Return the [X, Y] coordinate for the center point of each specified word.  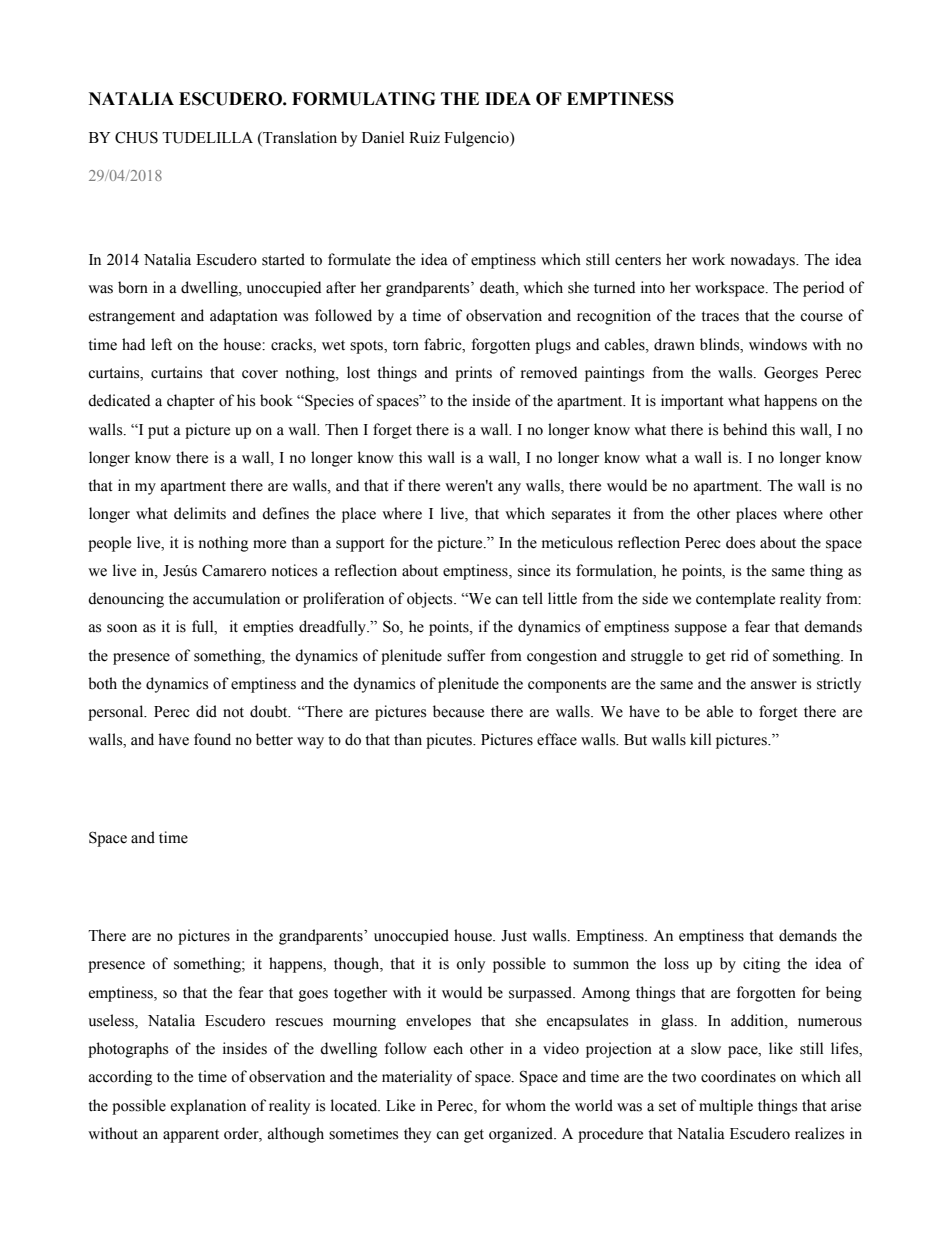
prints [473, 374]
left [161, 344]
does [740, 542]
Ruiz [424, 137]
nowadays [764, 261]
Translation [299, 138]
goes [313, 996]
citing [762, 965]
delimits [200, 513]
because [458, 711]
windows [778, 344]
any [509, 489]
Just [514, 936]
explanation [208, 1107]
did [206, 711]
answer [774, 685]
